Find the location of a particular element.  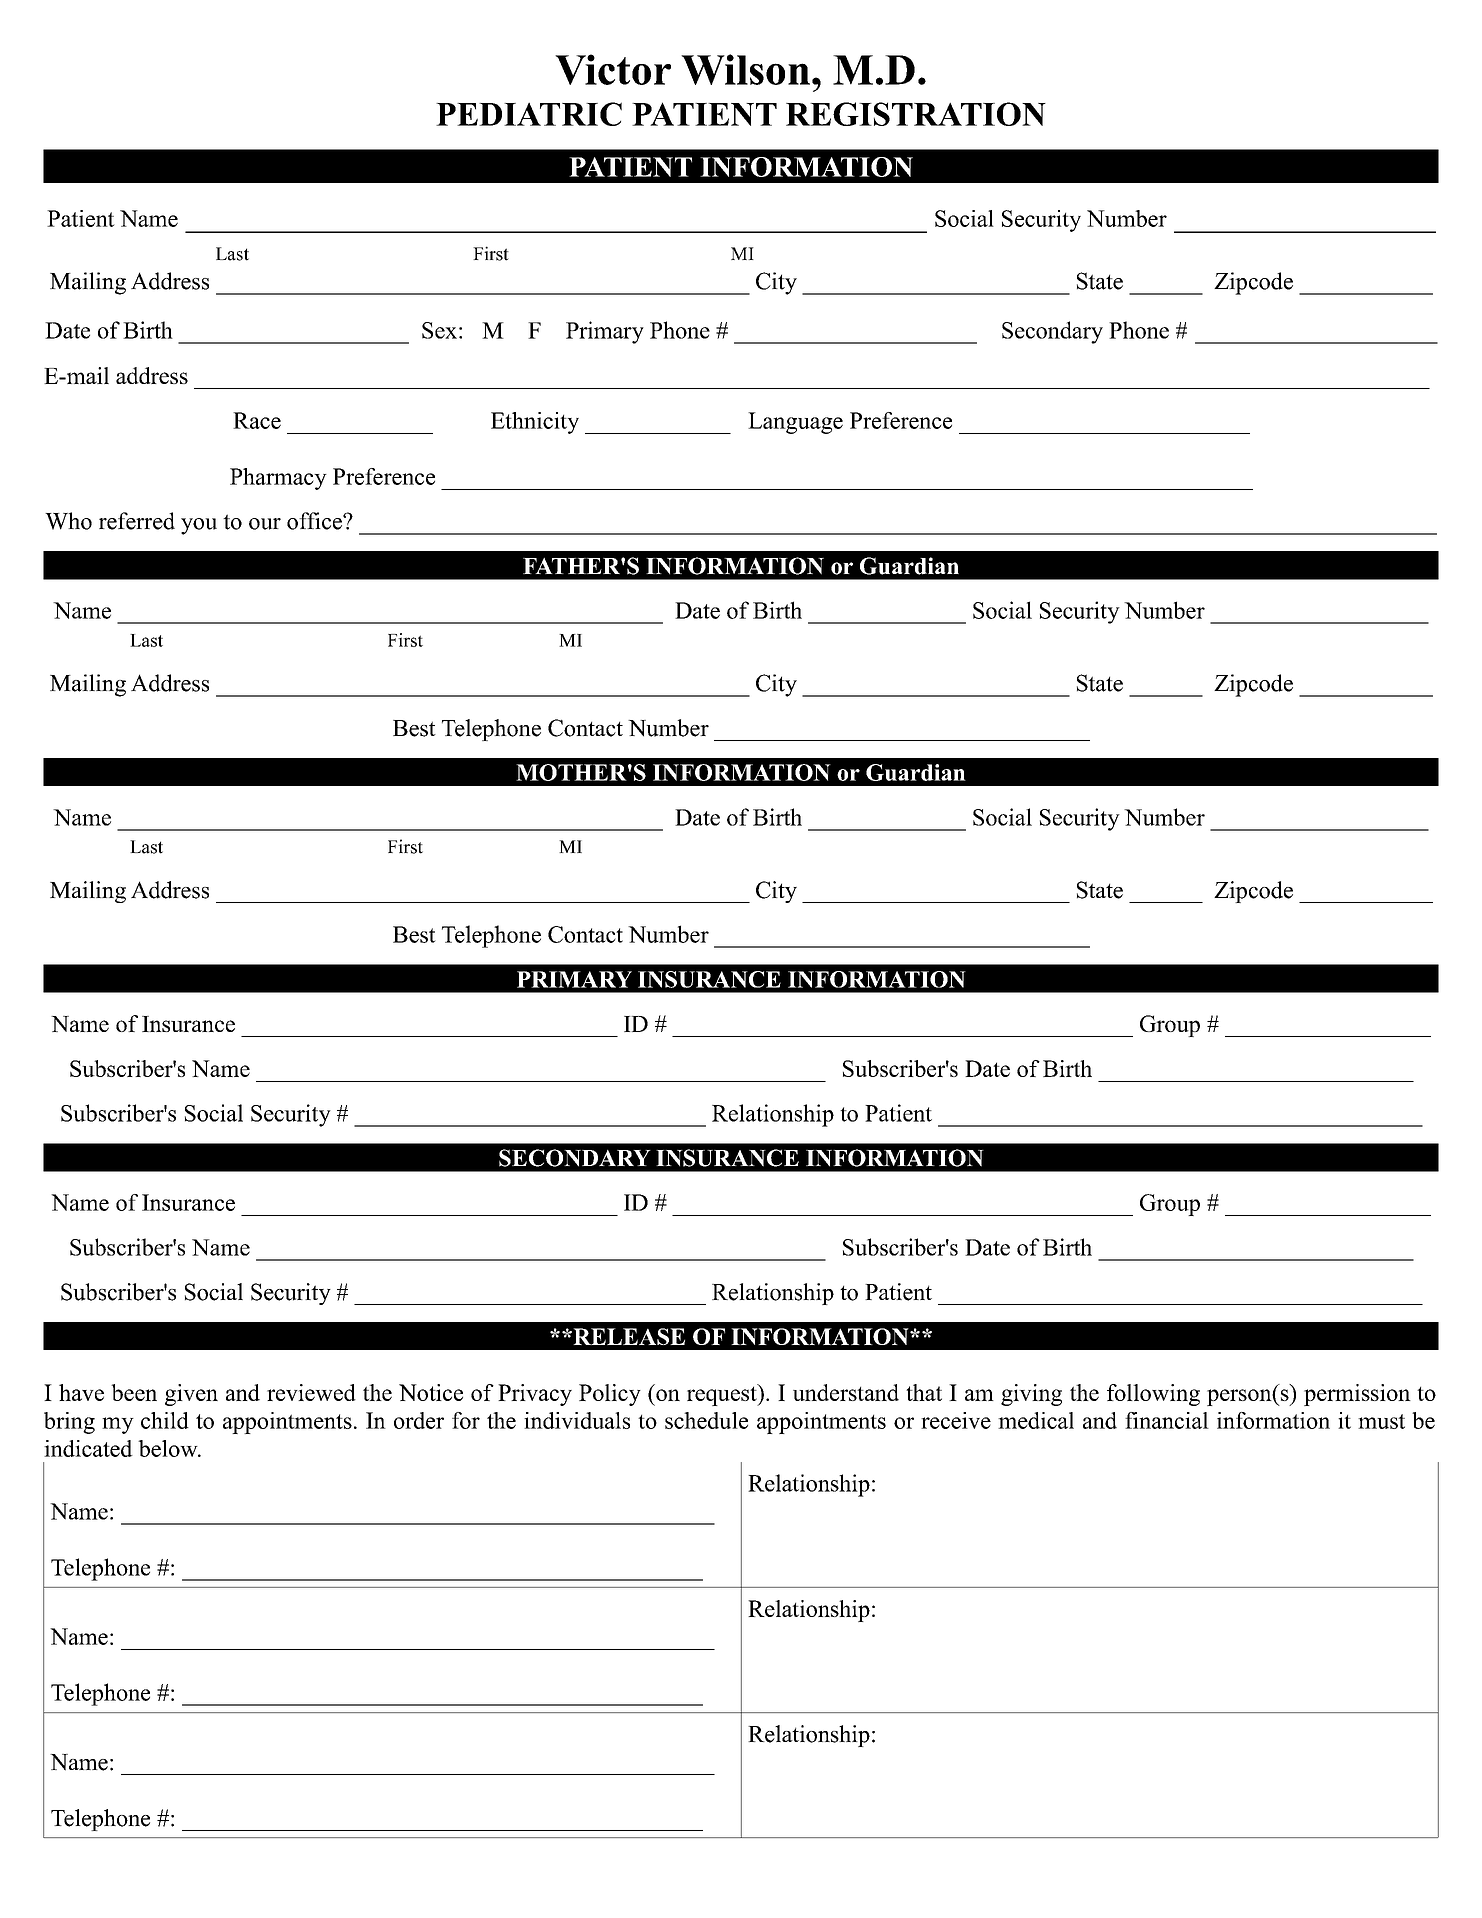

office is located at coordinates (315, 521).
